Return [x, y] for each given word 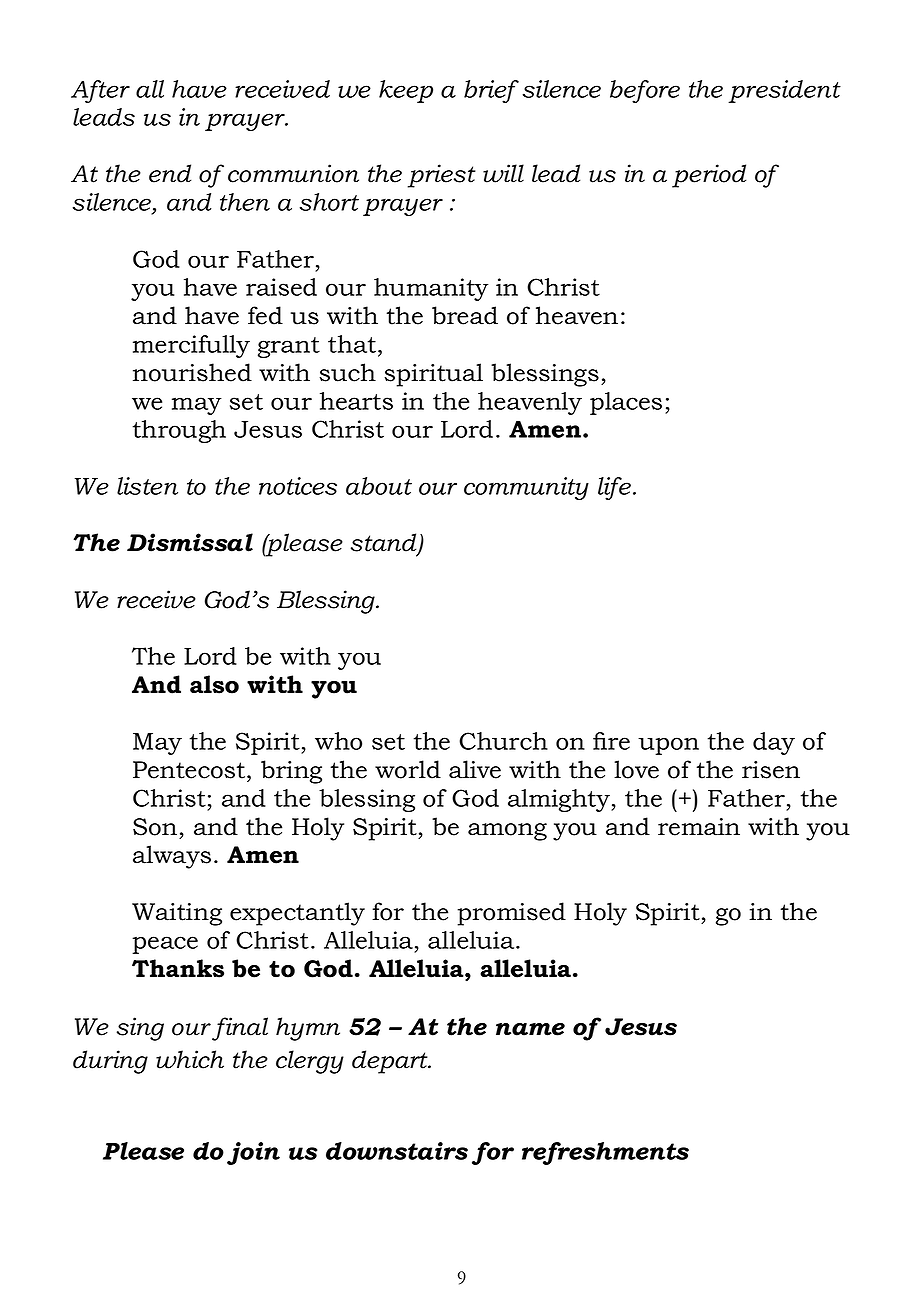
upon [668, 746]
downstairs [397, 1151]
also [214, 684]
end [170, 173]
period [709, 176]
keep [406, 91]
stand [385, 543]
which [190, 1059]
